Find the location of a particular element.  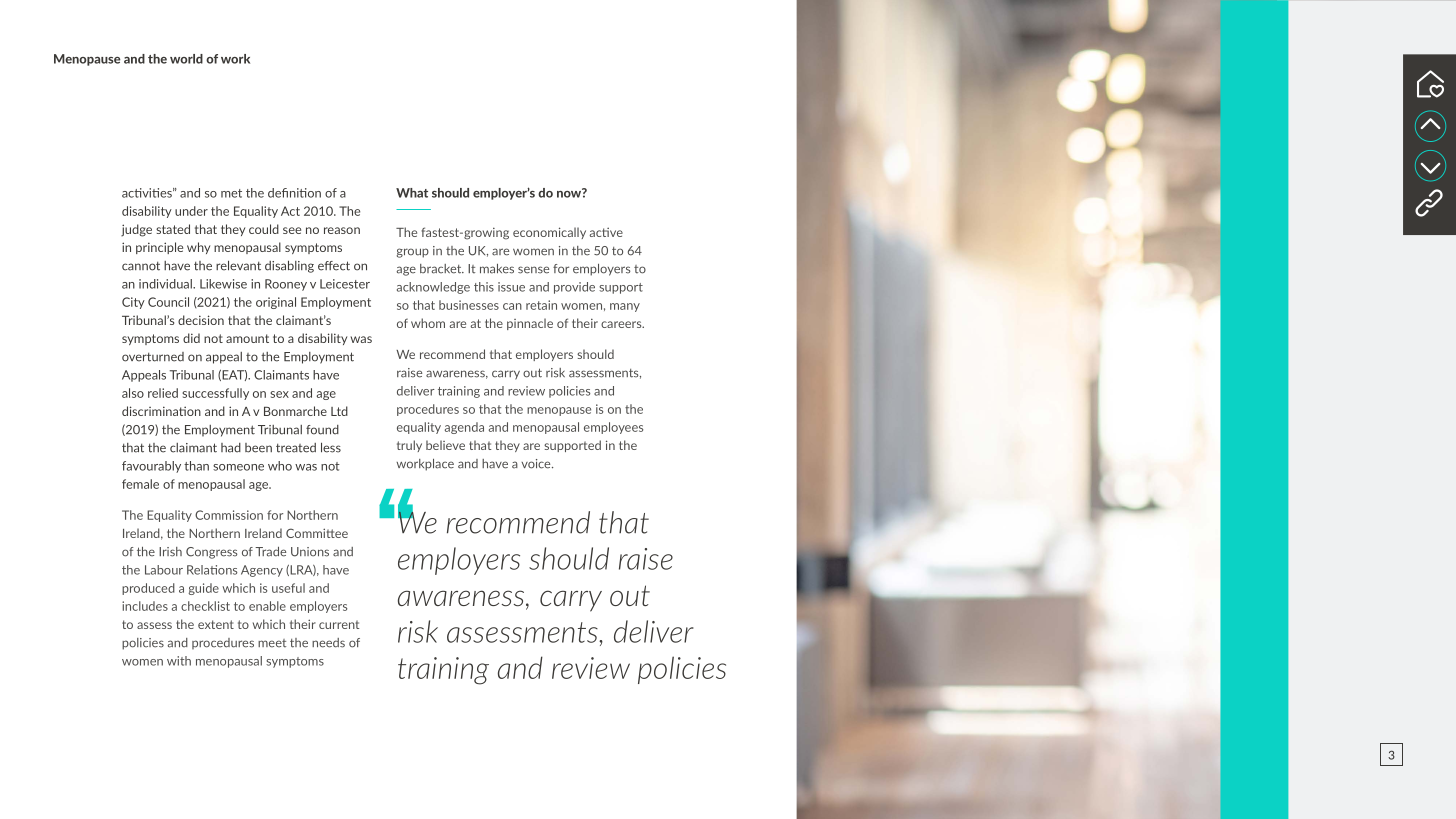

needs is located at coordinates (328, 643).
